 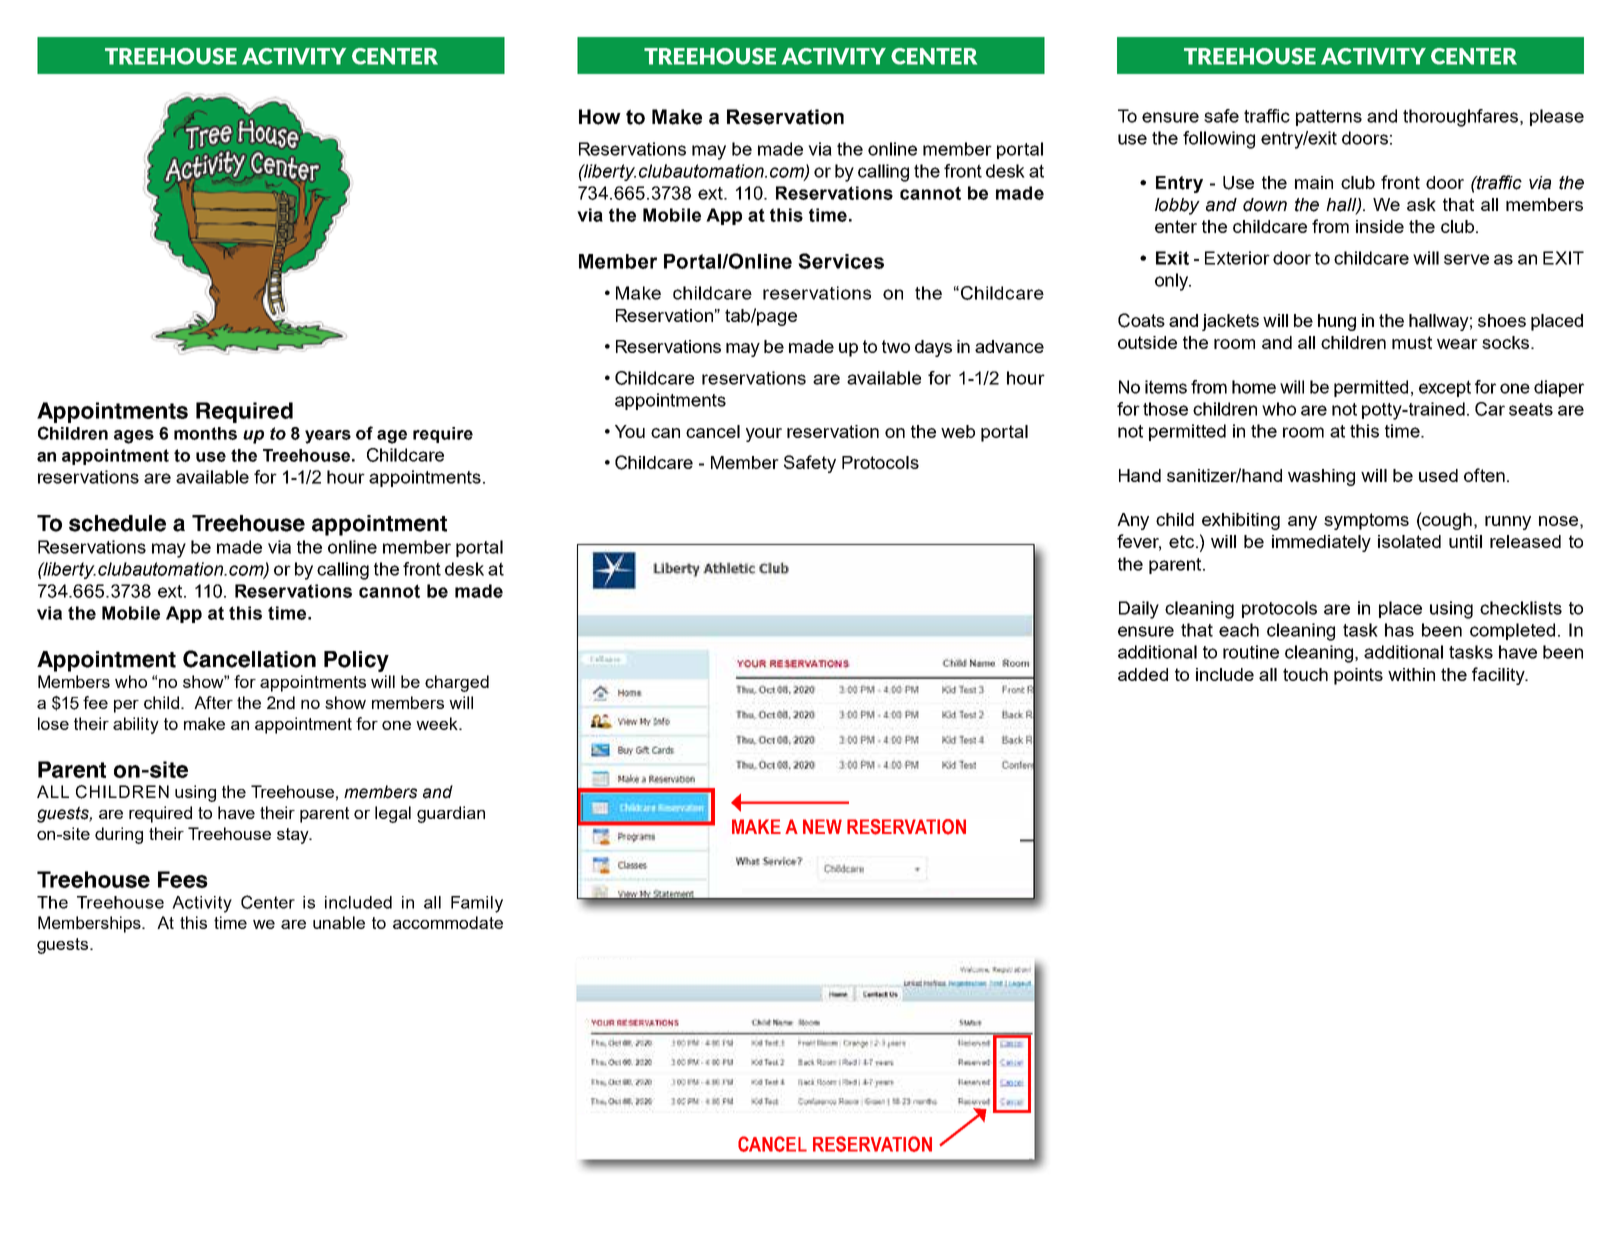 I want to click on etc, so click(x=1181, y=541).
